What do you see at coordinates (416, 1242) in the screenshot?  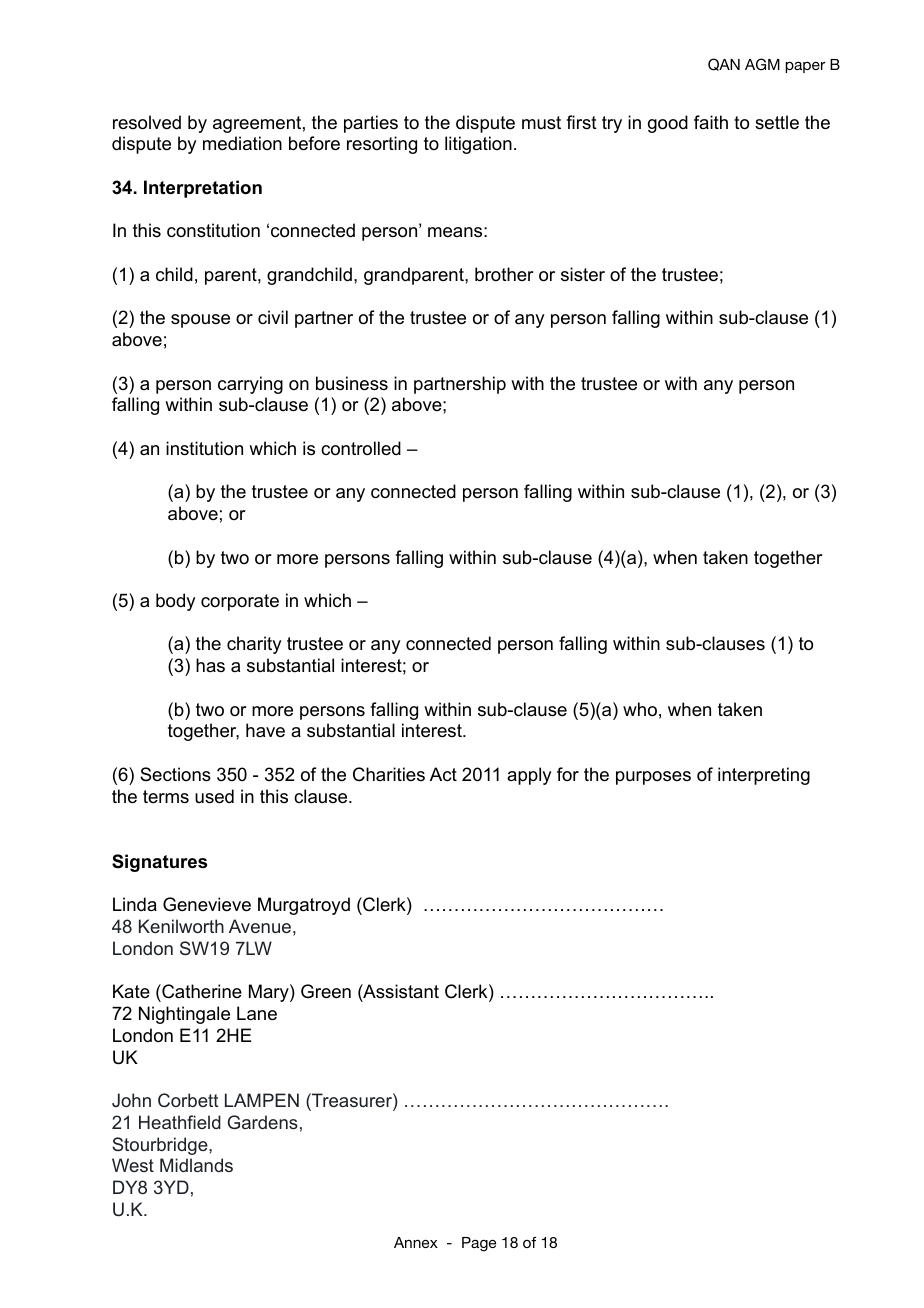 I see `Annex` at bounding box center [416, 1242].
